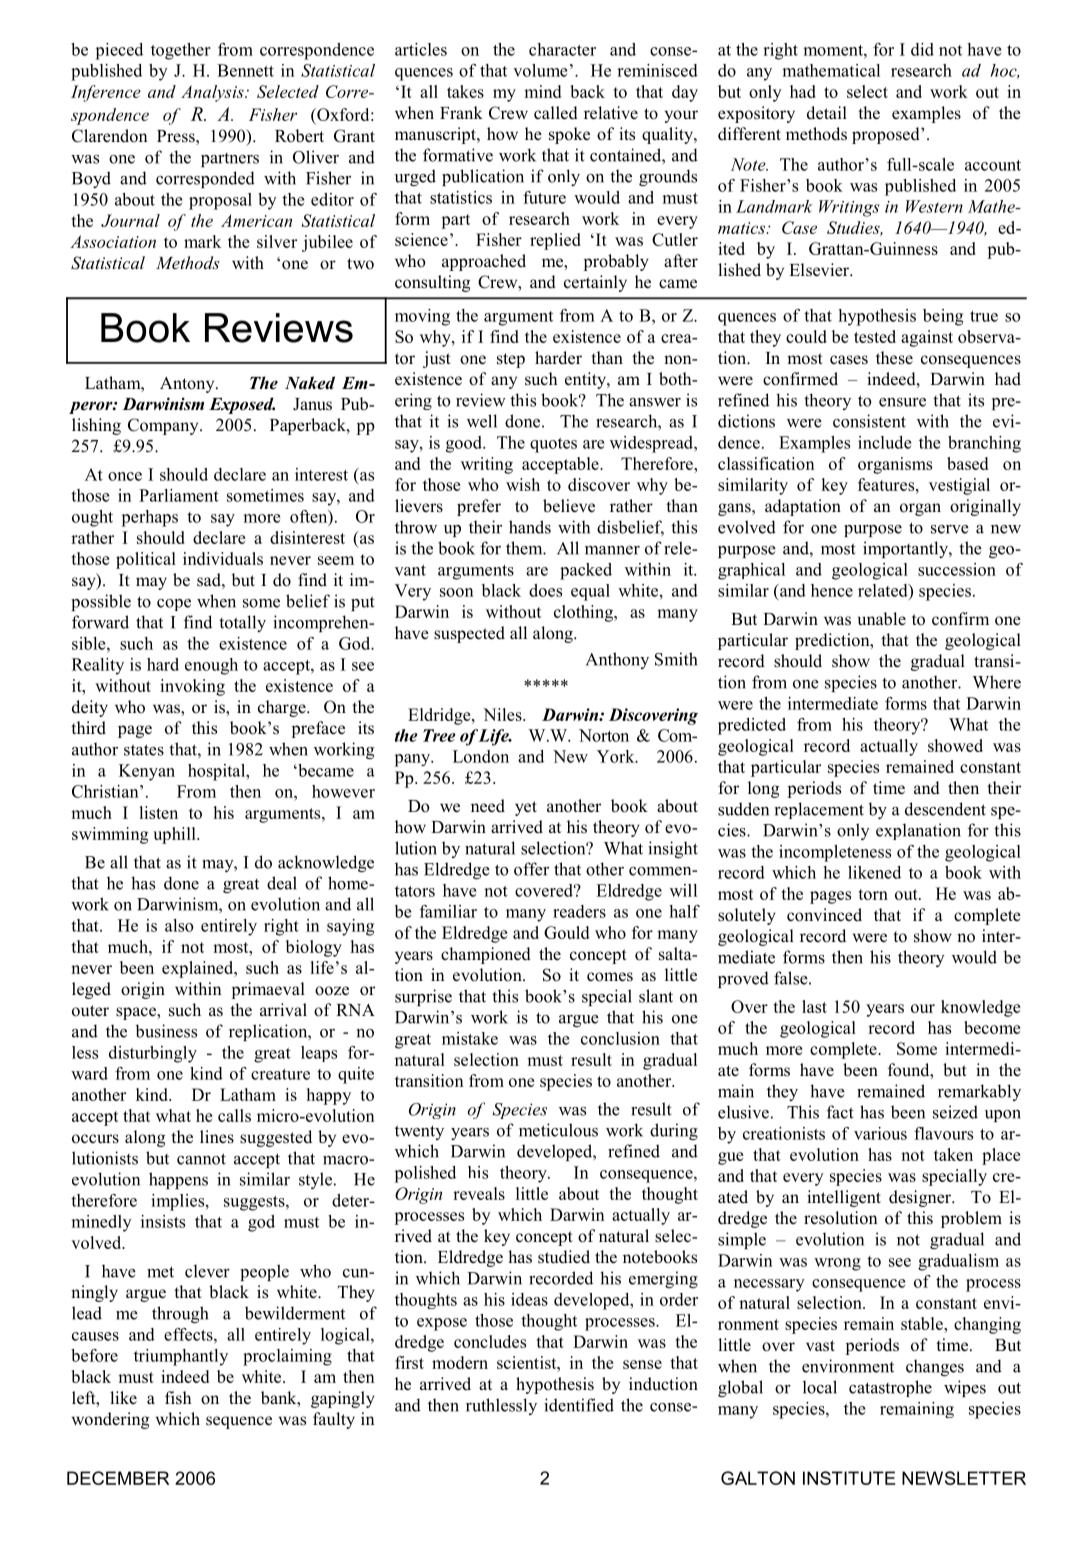 The image size is (1092, 1546). What do you see at coordinates (950, 529) in the document?
I see `serve` at bounding box center [950, 529].
